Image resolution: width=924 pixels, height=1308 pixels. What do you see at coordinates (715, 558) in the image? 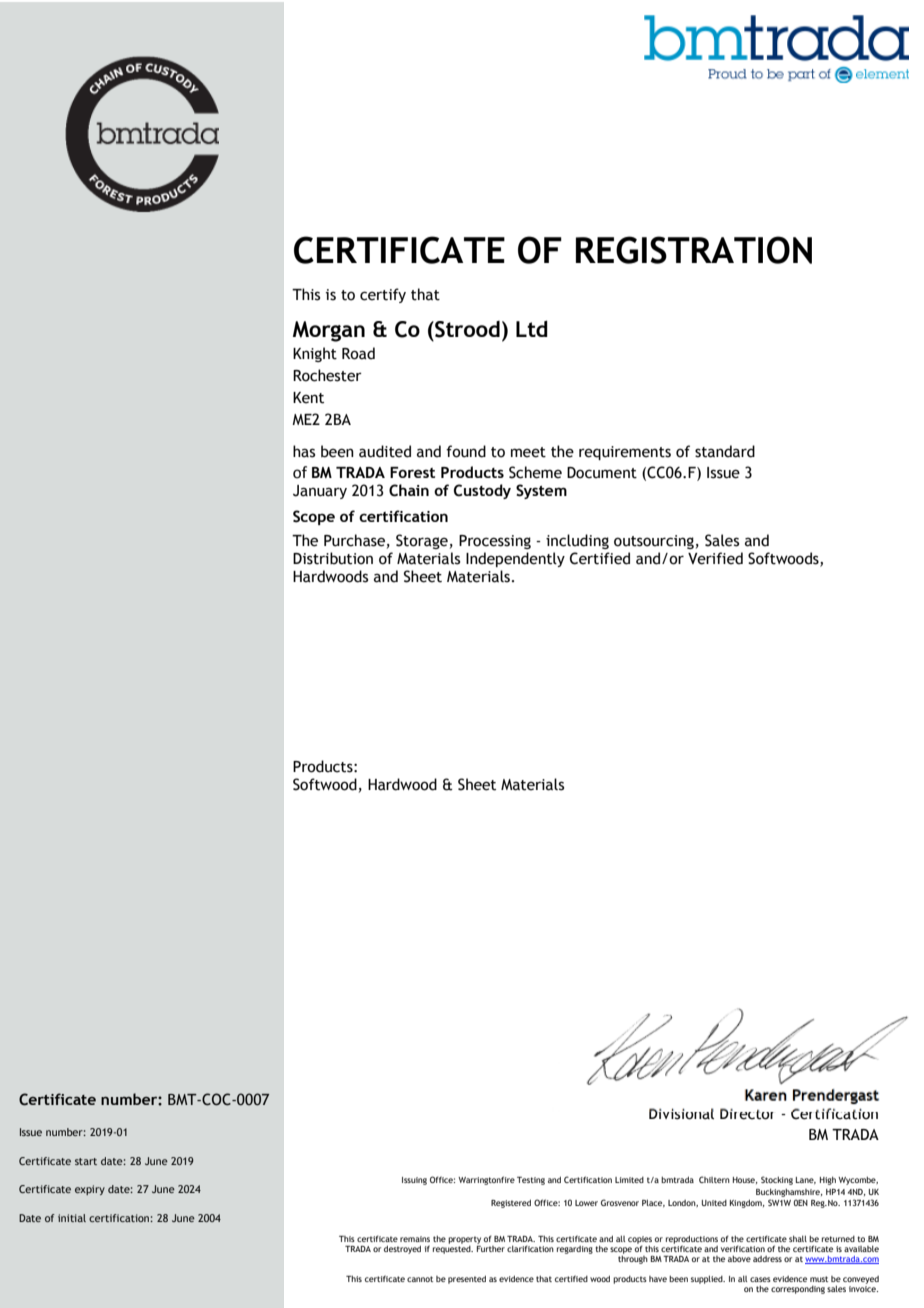
I see `Verified` at bounding box center [715, 558].
